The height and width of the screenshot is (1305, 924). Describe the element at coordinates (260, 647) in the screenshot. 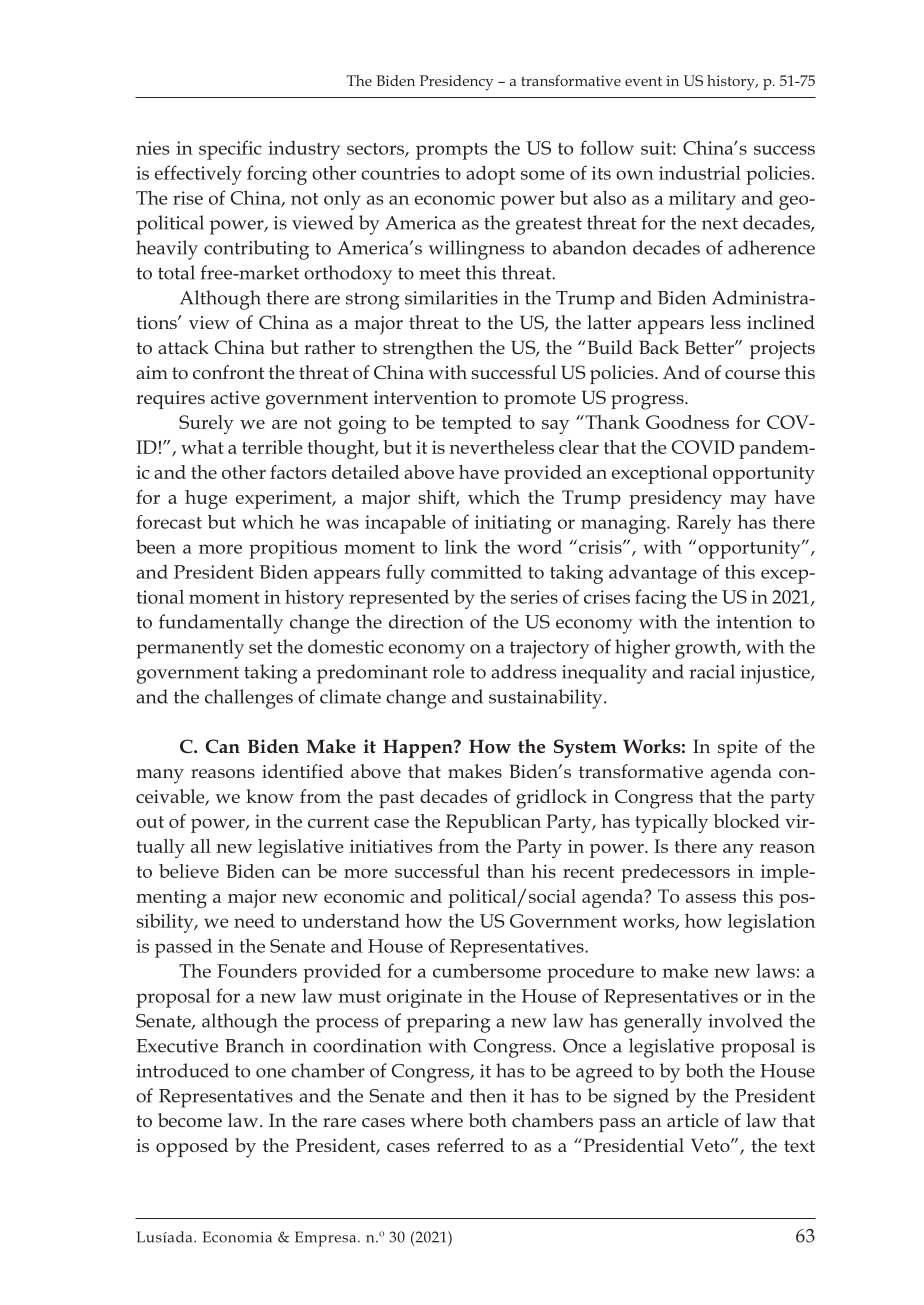

I see `set` at that location.
